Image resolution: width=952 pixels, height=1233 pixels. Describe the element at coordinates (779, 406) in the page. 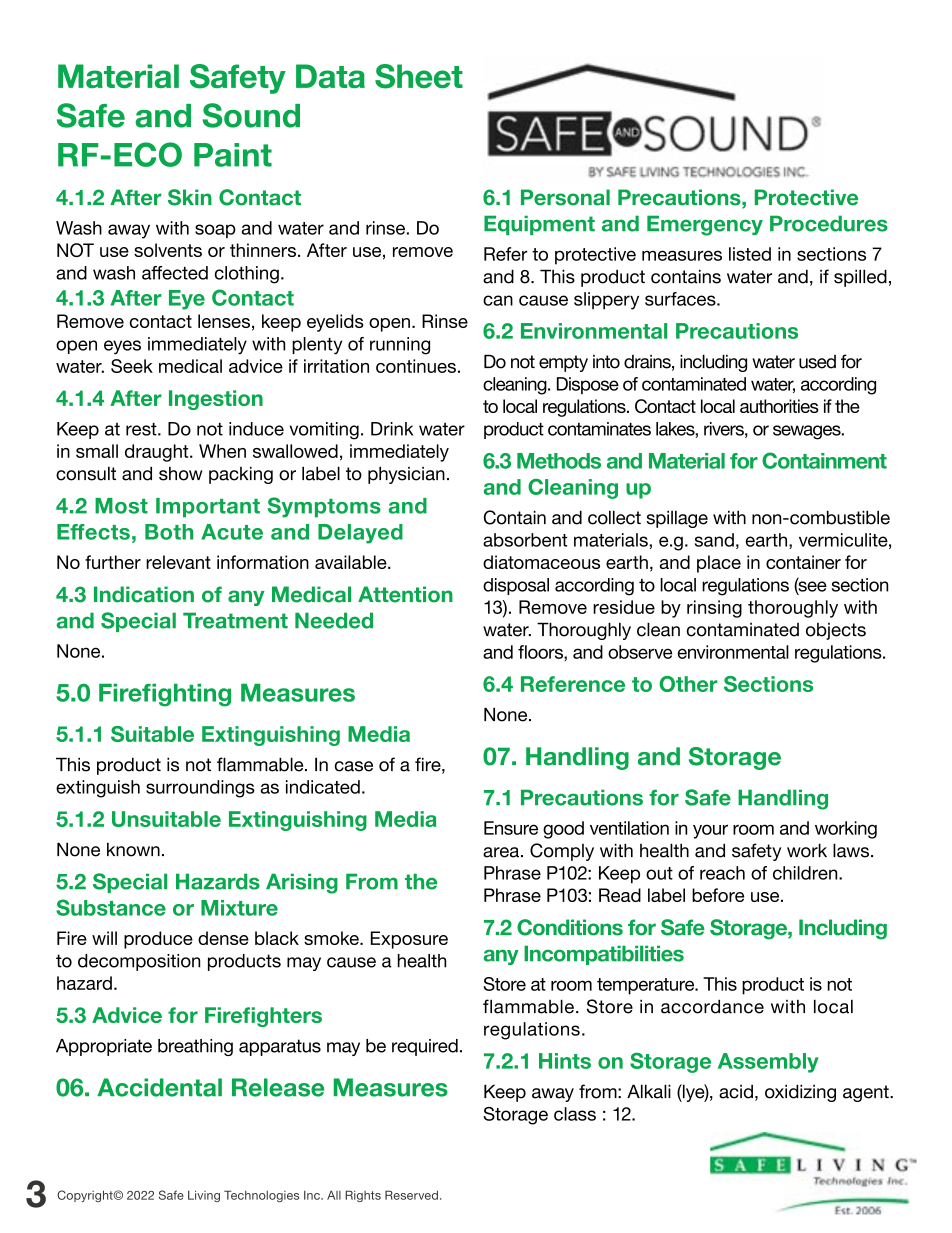

I see `authorities` at that location.
